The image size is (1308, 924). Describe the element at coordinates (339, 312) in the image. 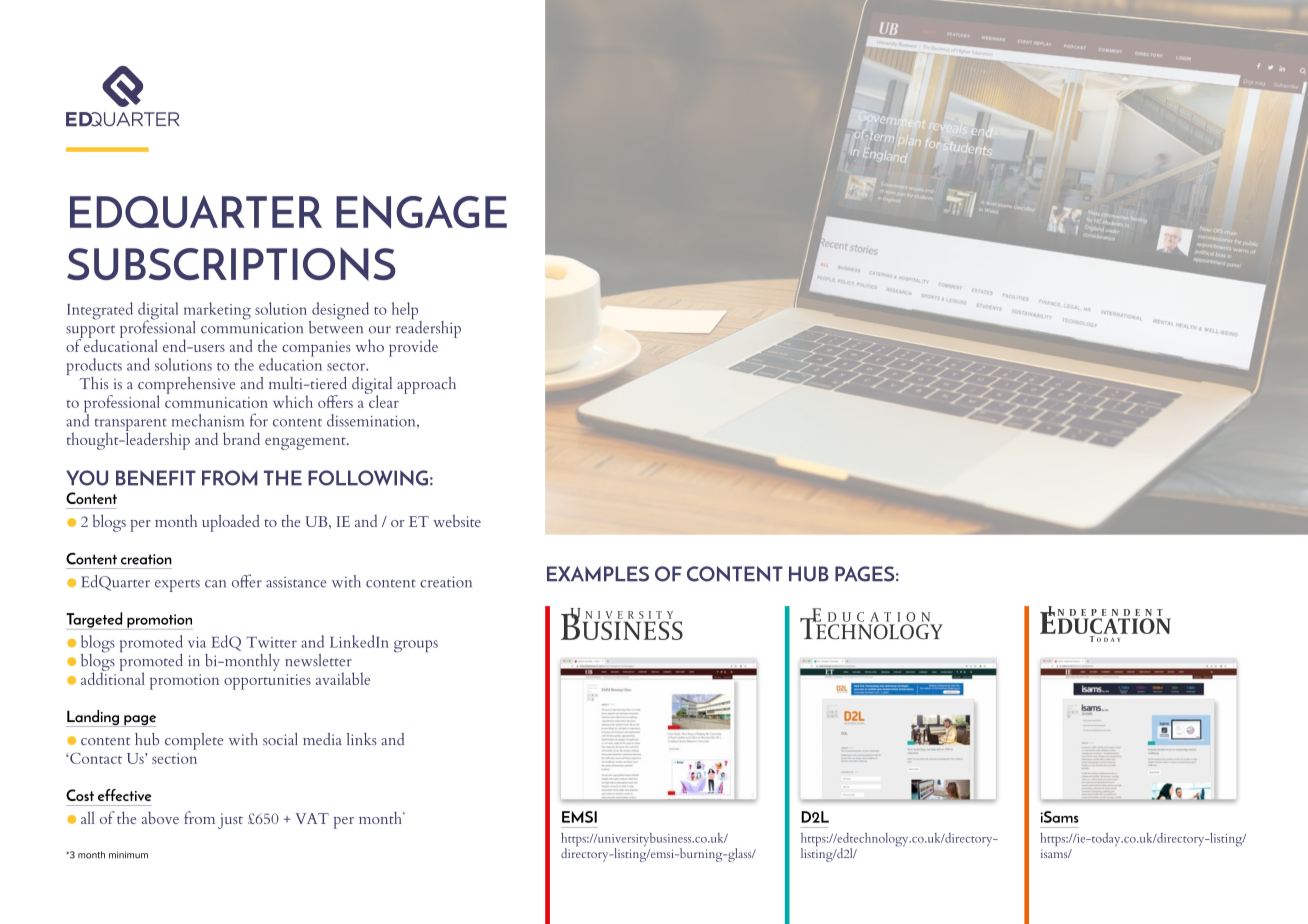

I see `designed` at that location.
